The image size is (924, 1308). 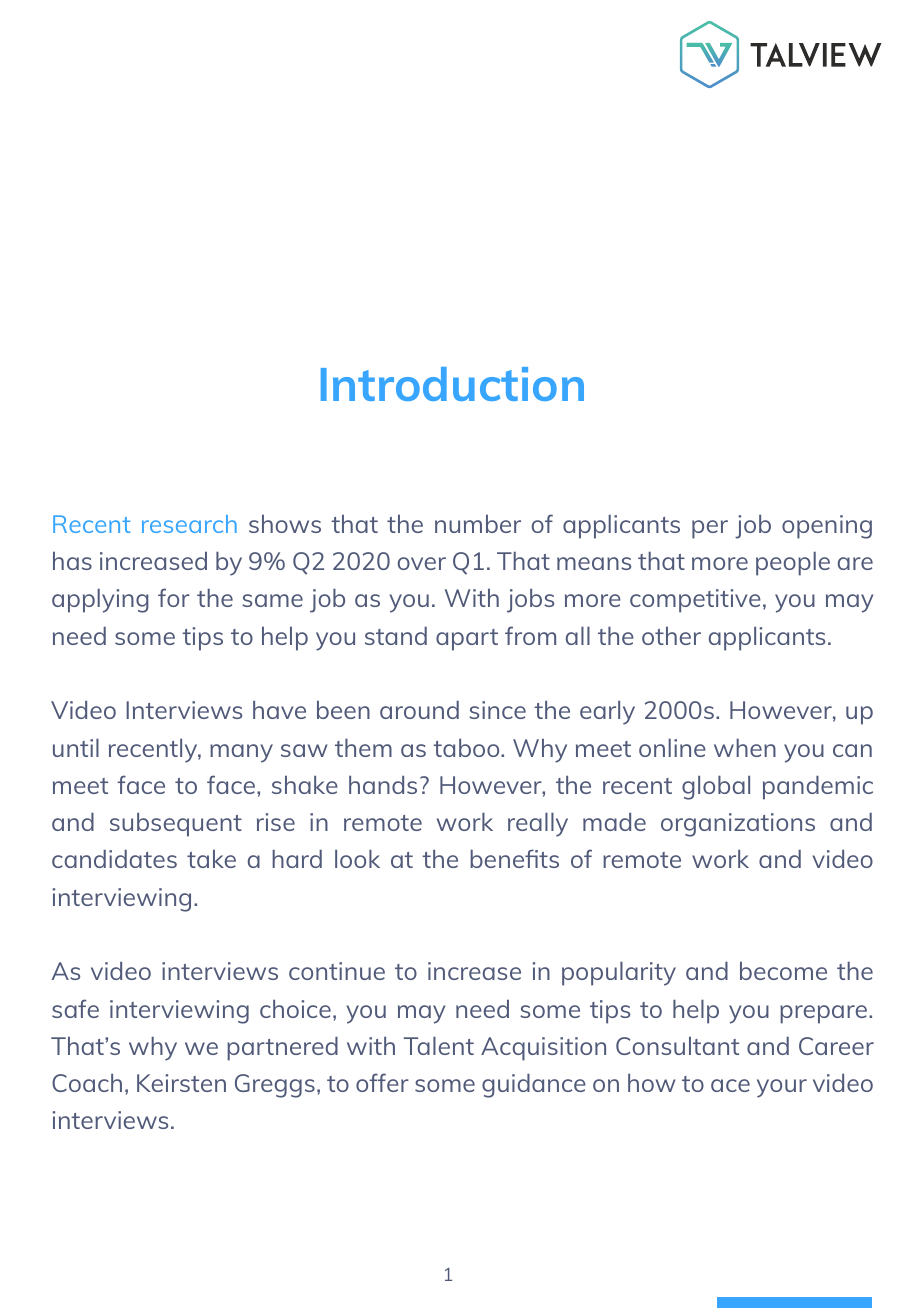 I want to click on look, so click(x=357, y=859).
